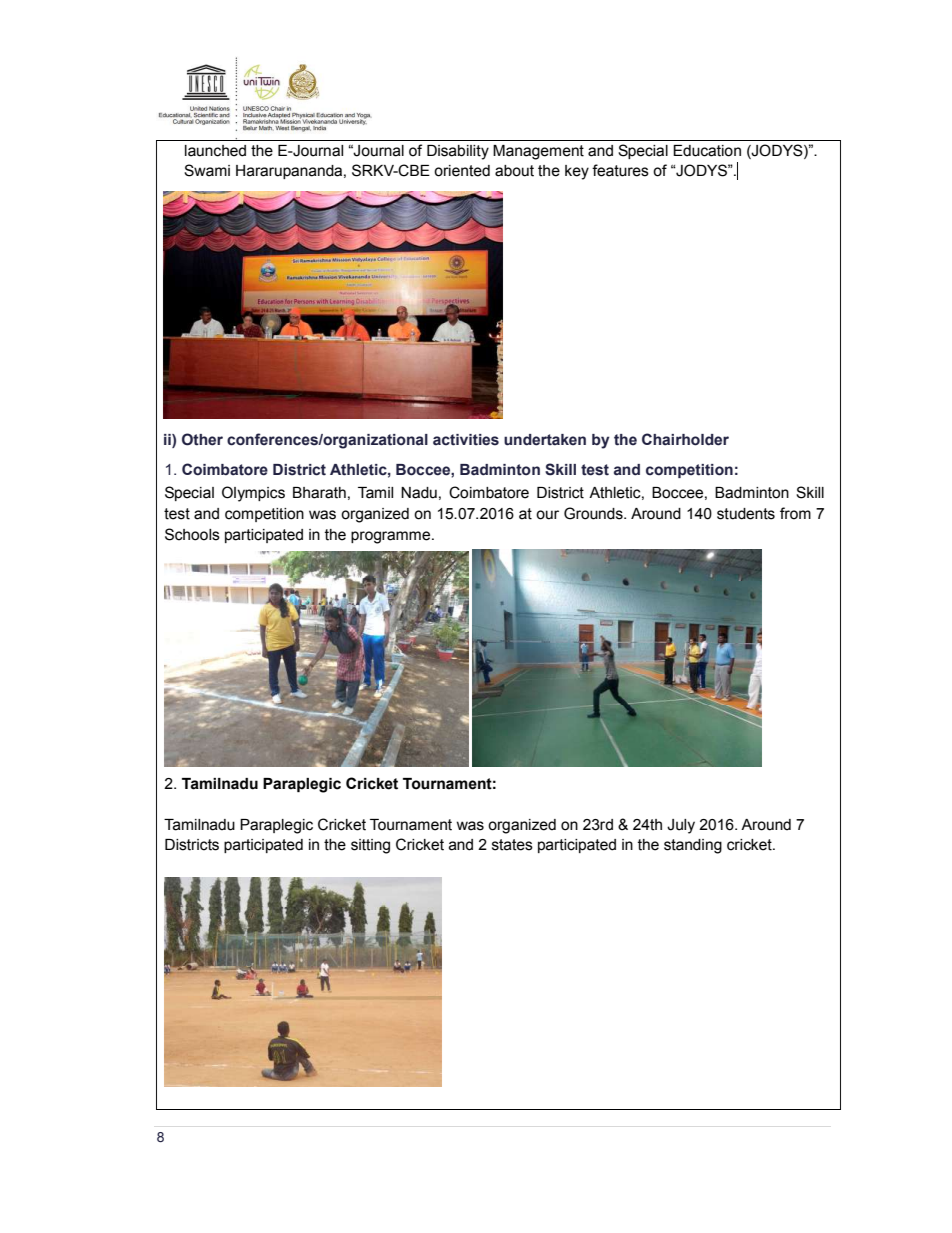 The height and width of the screenshot is (1233, 952). Describe the element at coordinates (512, 845) in the screenshot. I see `states` at that location.
